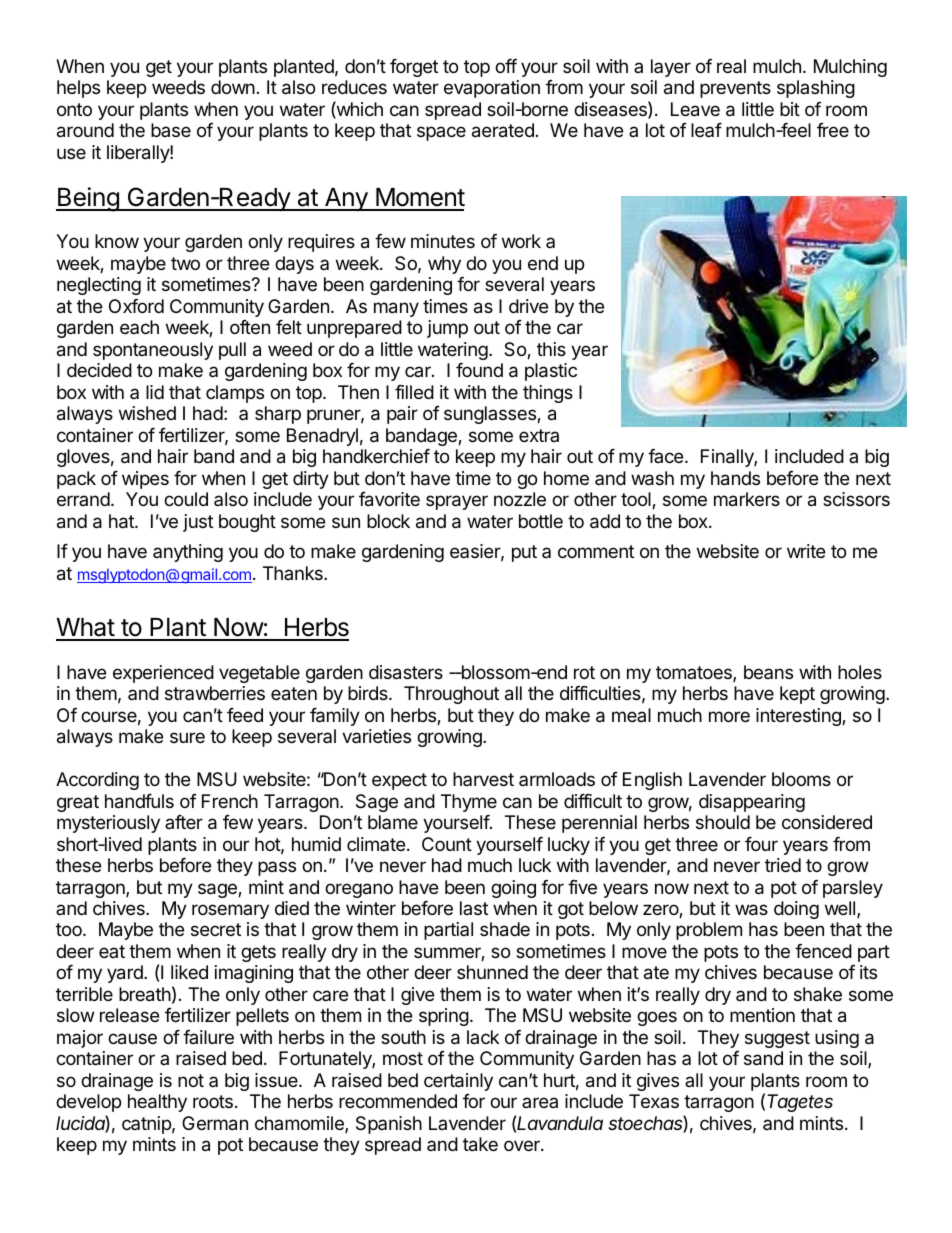  What do you see at coordinates (783, 865) in the screenshot?
I see `tried` at bounding box center [783, 865].
